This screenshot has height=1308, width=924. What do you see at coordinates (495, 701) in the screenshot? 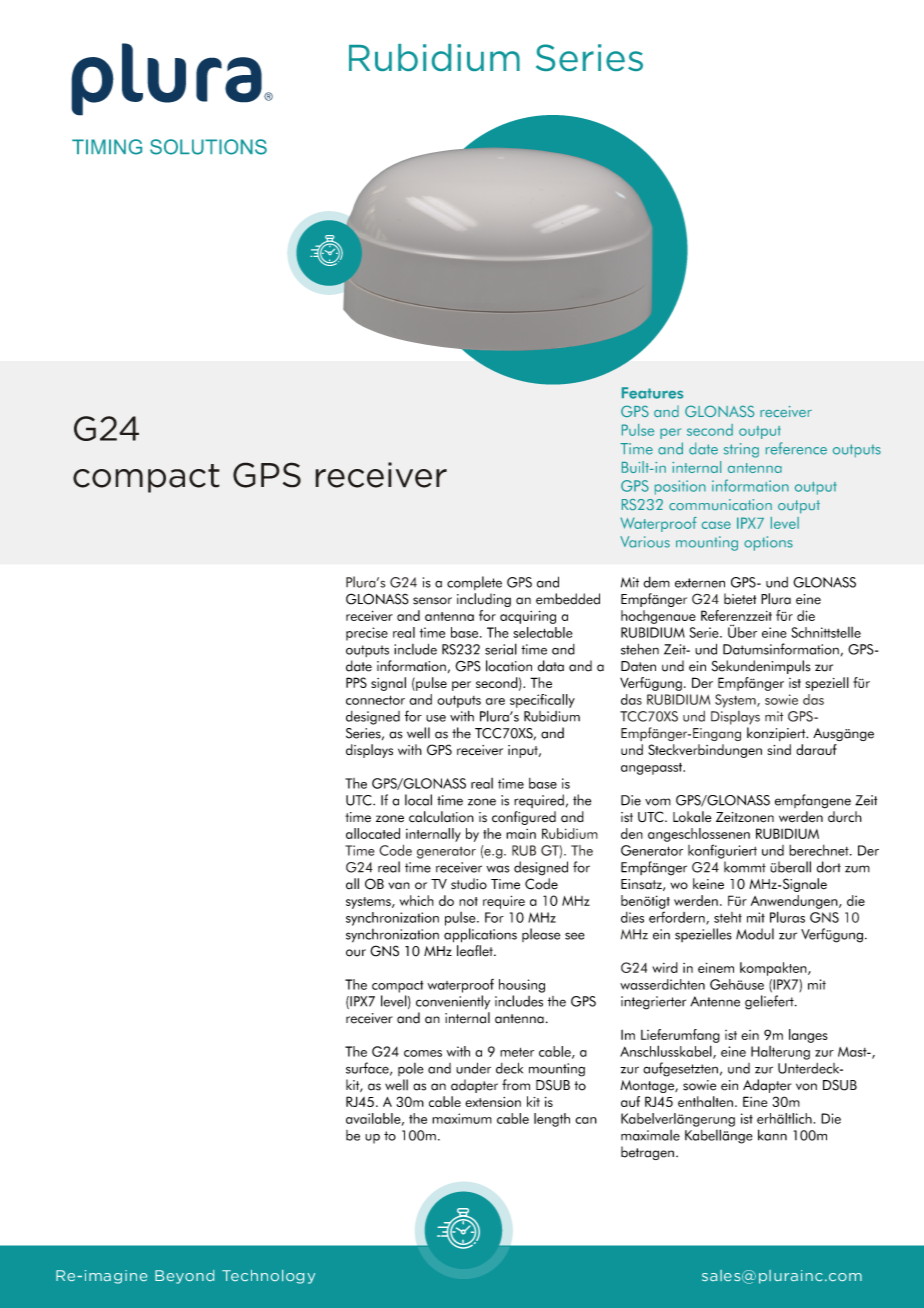
I see `are` at bounding box center [495, 701].
